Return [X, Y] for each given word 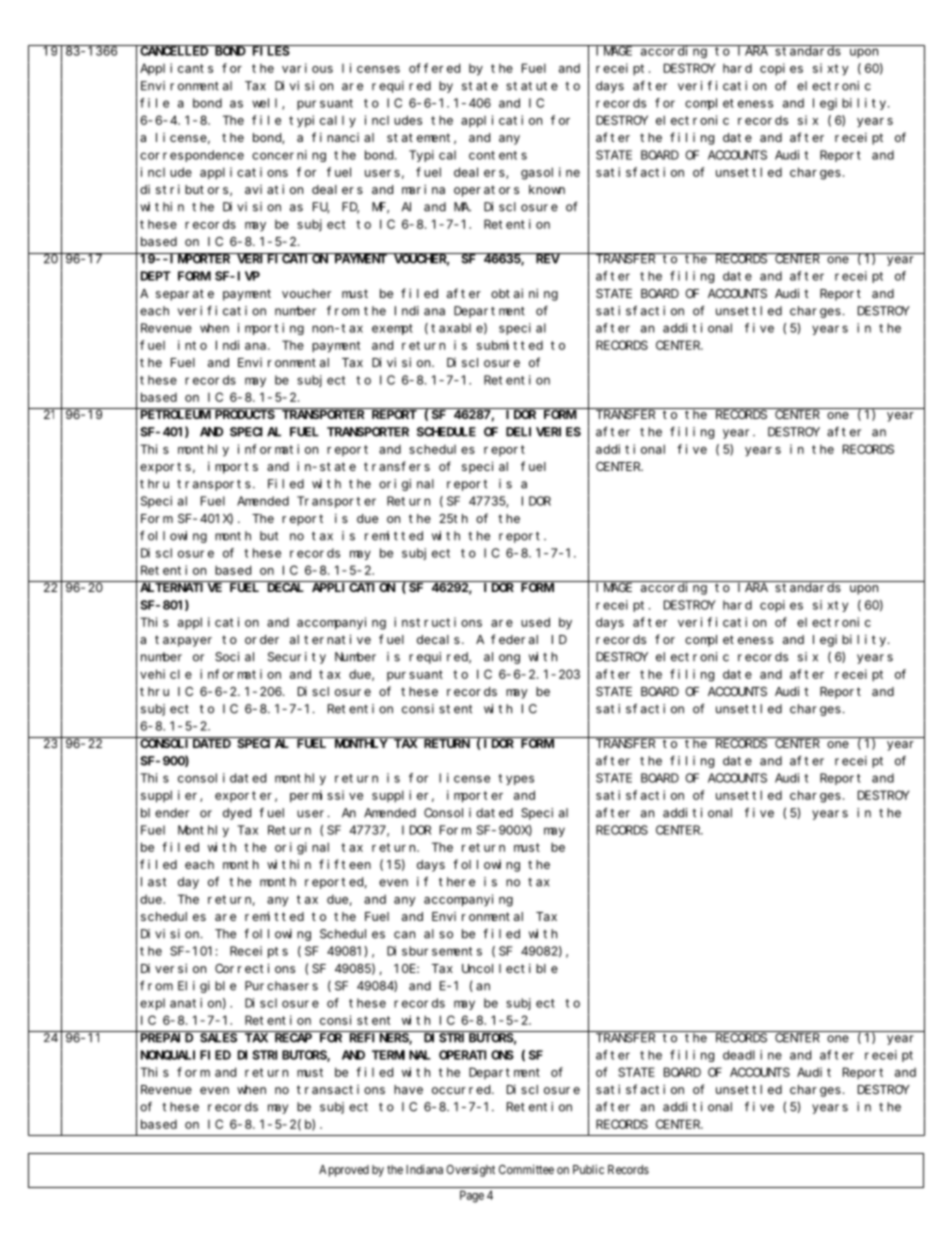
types [516, 779]
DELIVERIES [543, 432]
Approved [344, 1171]
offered [434, 68]
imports [233, 467]
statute [532, 86]
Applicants [176, 69]
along [502, 658]
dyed [237, 814]
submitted [510, 345]
